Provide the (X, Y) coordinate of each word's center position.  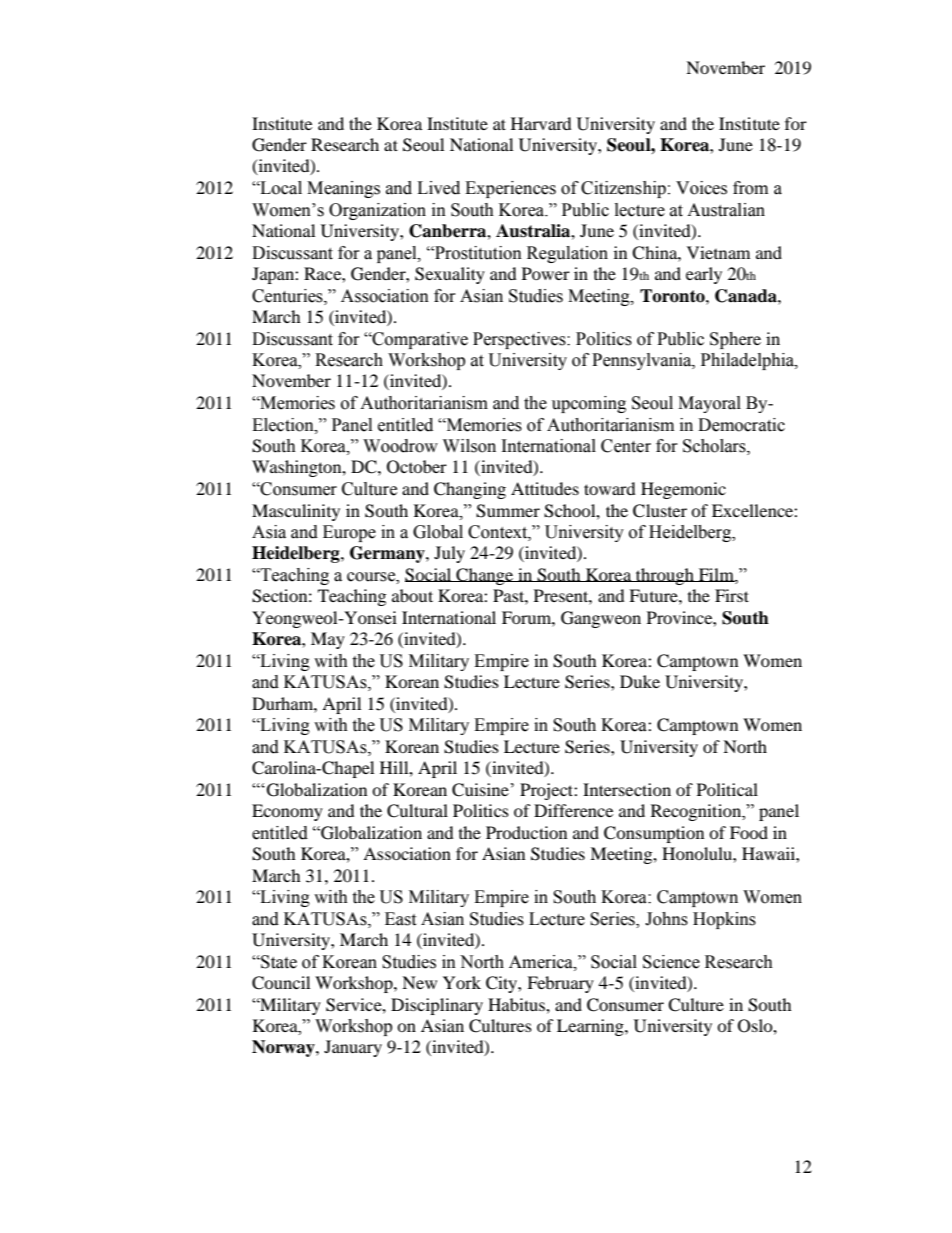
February (560, 984)
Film (716, 575)
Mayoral (709, 404)
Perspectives (520, 340)
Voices (701, 188)
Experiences (510, 189)
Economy (287, 812)
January (353, 1048)
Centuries (288, 296)
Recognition (697, 812)
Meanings (343, 189)
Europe (349, 533)
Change (485, 576)
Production (526, 832)
